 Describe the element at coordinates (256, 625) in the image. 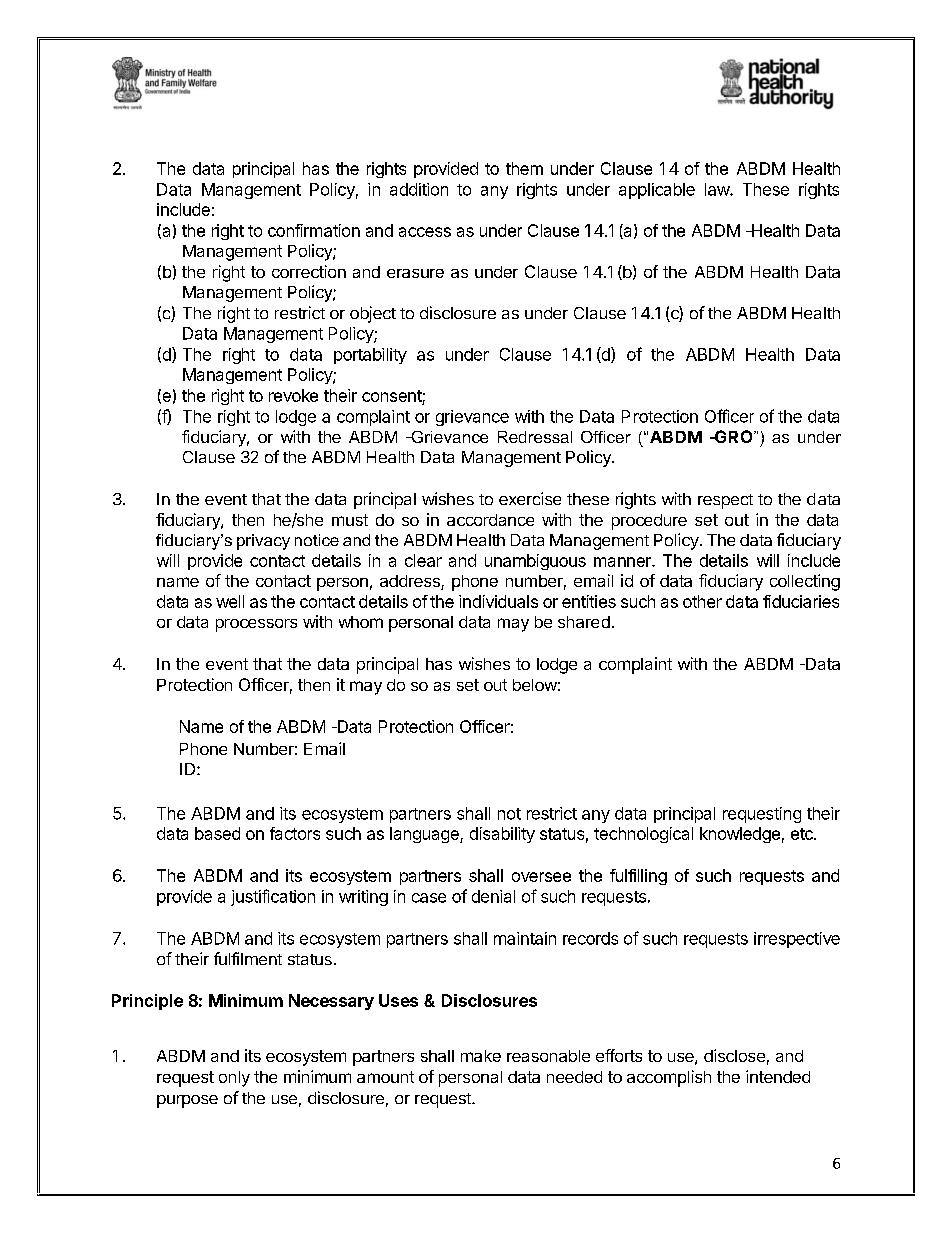

I see `processors` at that location.
